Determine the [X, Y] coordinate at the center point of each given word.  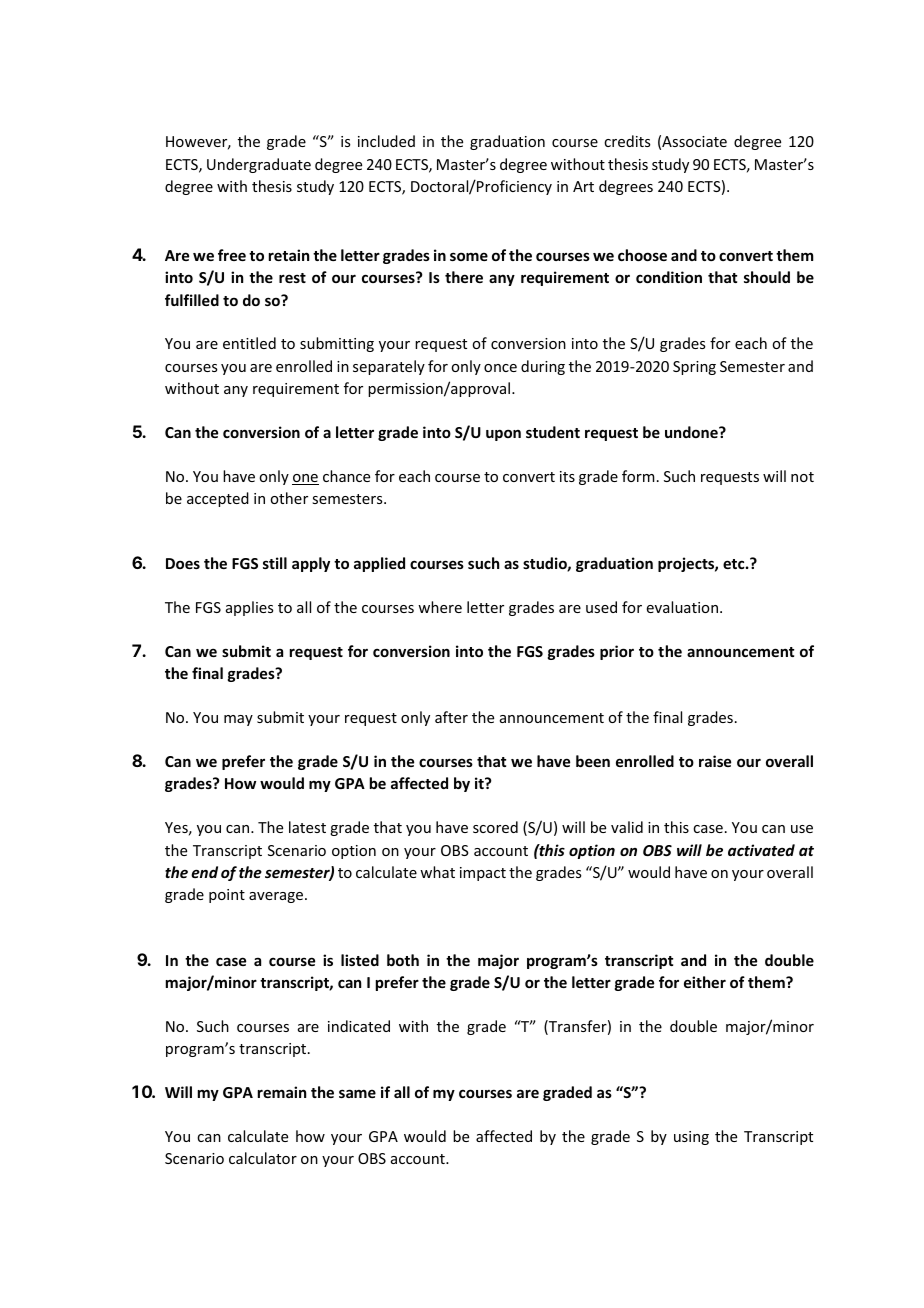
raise [715, 761]
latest [307, 827]
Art [583, 186]
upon [503, 435]
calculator [263, 1158]
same [357, 1093]
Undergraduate [259, 165]
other [289, 498]
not [802, 477]
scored [495, 827]
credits [627, 141]
